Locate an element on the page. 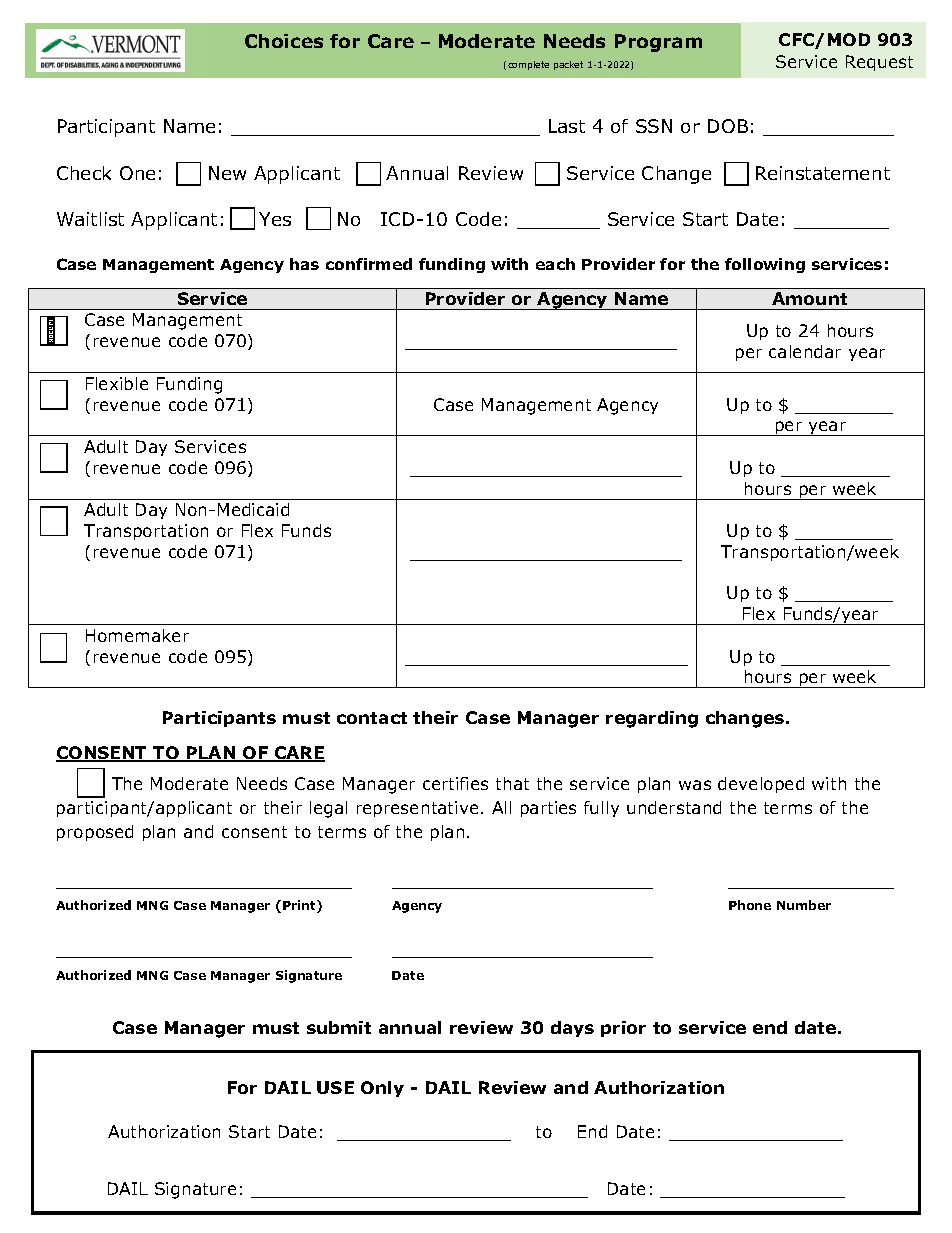 Image resolution: width=952 pixels, height=1233 pixels. USE is located at coordinates (335, 1087).
